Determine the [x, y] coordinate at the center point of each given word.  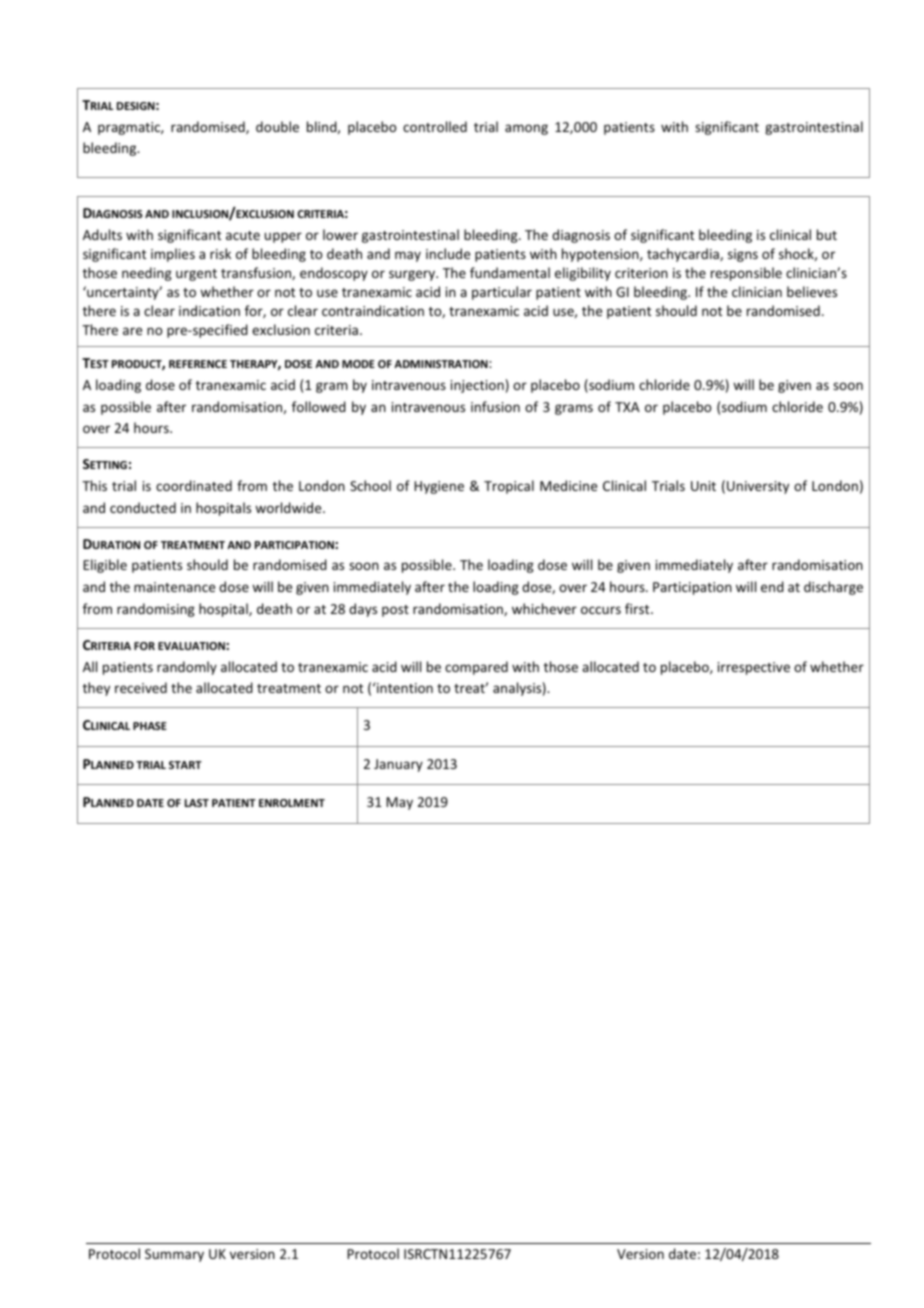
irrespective [754, 668]
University [758, 487]
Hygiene [439, 487]
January [398, 765]
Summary [174, 1255]
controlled [435, 126]
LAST [197, 803]
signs [743, 255]
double [277, 126]
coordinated [194, 485]
